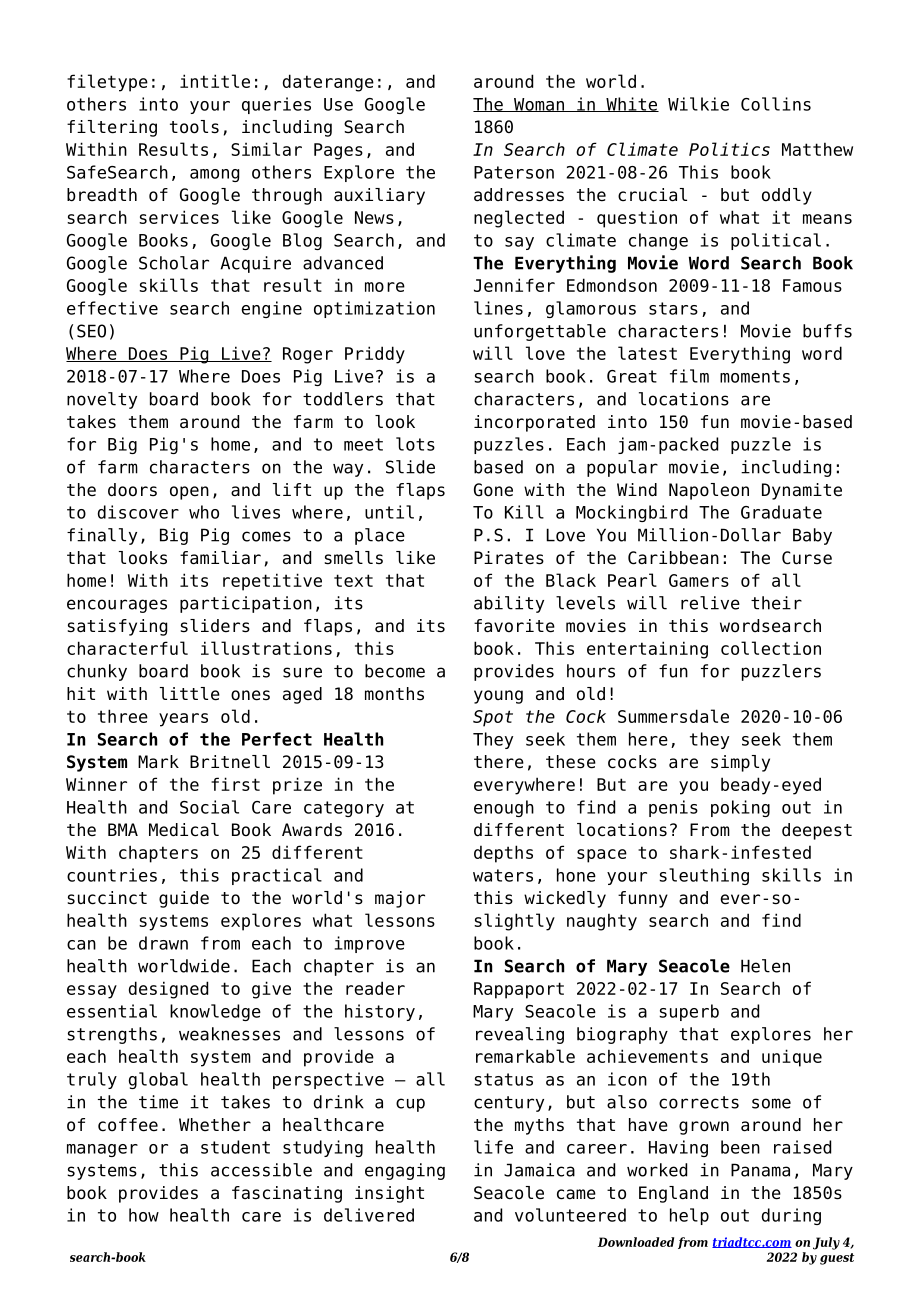 The width and height of the document is (924, 1308). I want to click on Woman, so click(539, 105).
